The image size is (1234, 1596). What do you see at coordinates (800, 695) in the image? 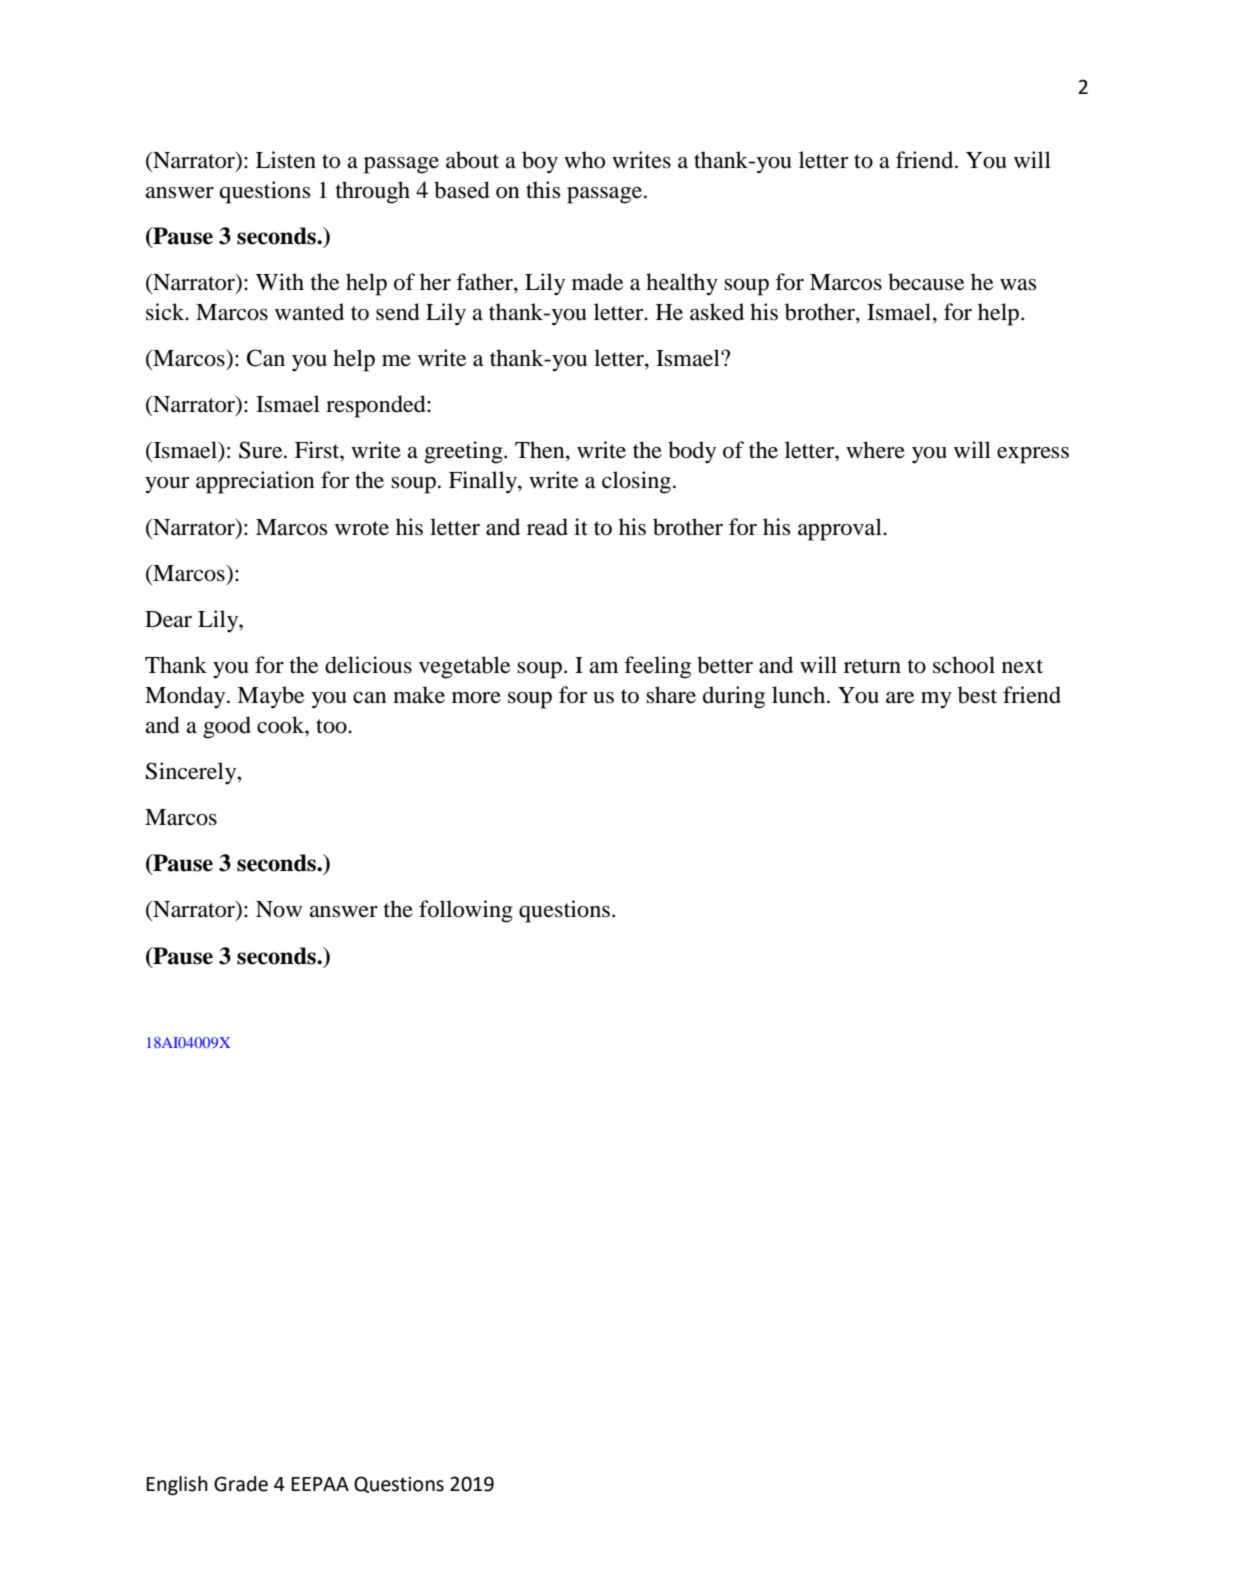
I see `lunch` at bounding box center [800, 695].
